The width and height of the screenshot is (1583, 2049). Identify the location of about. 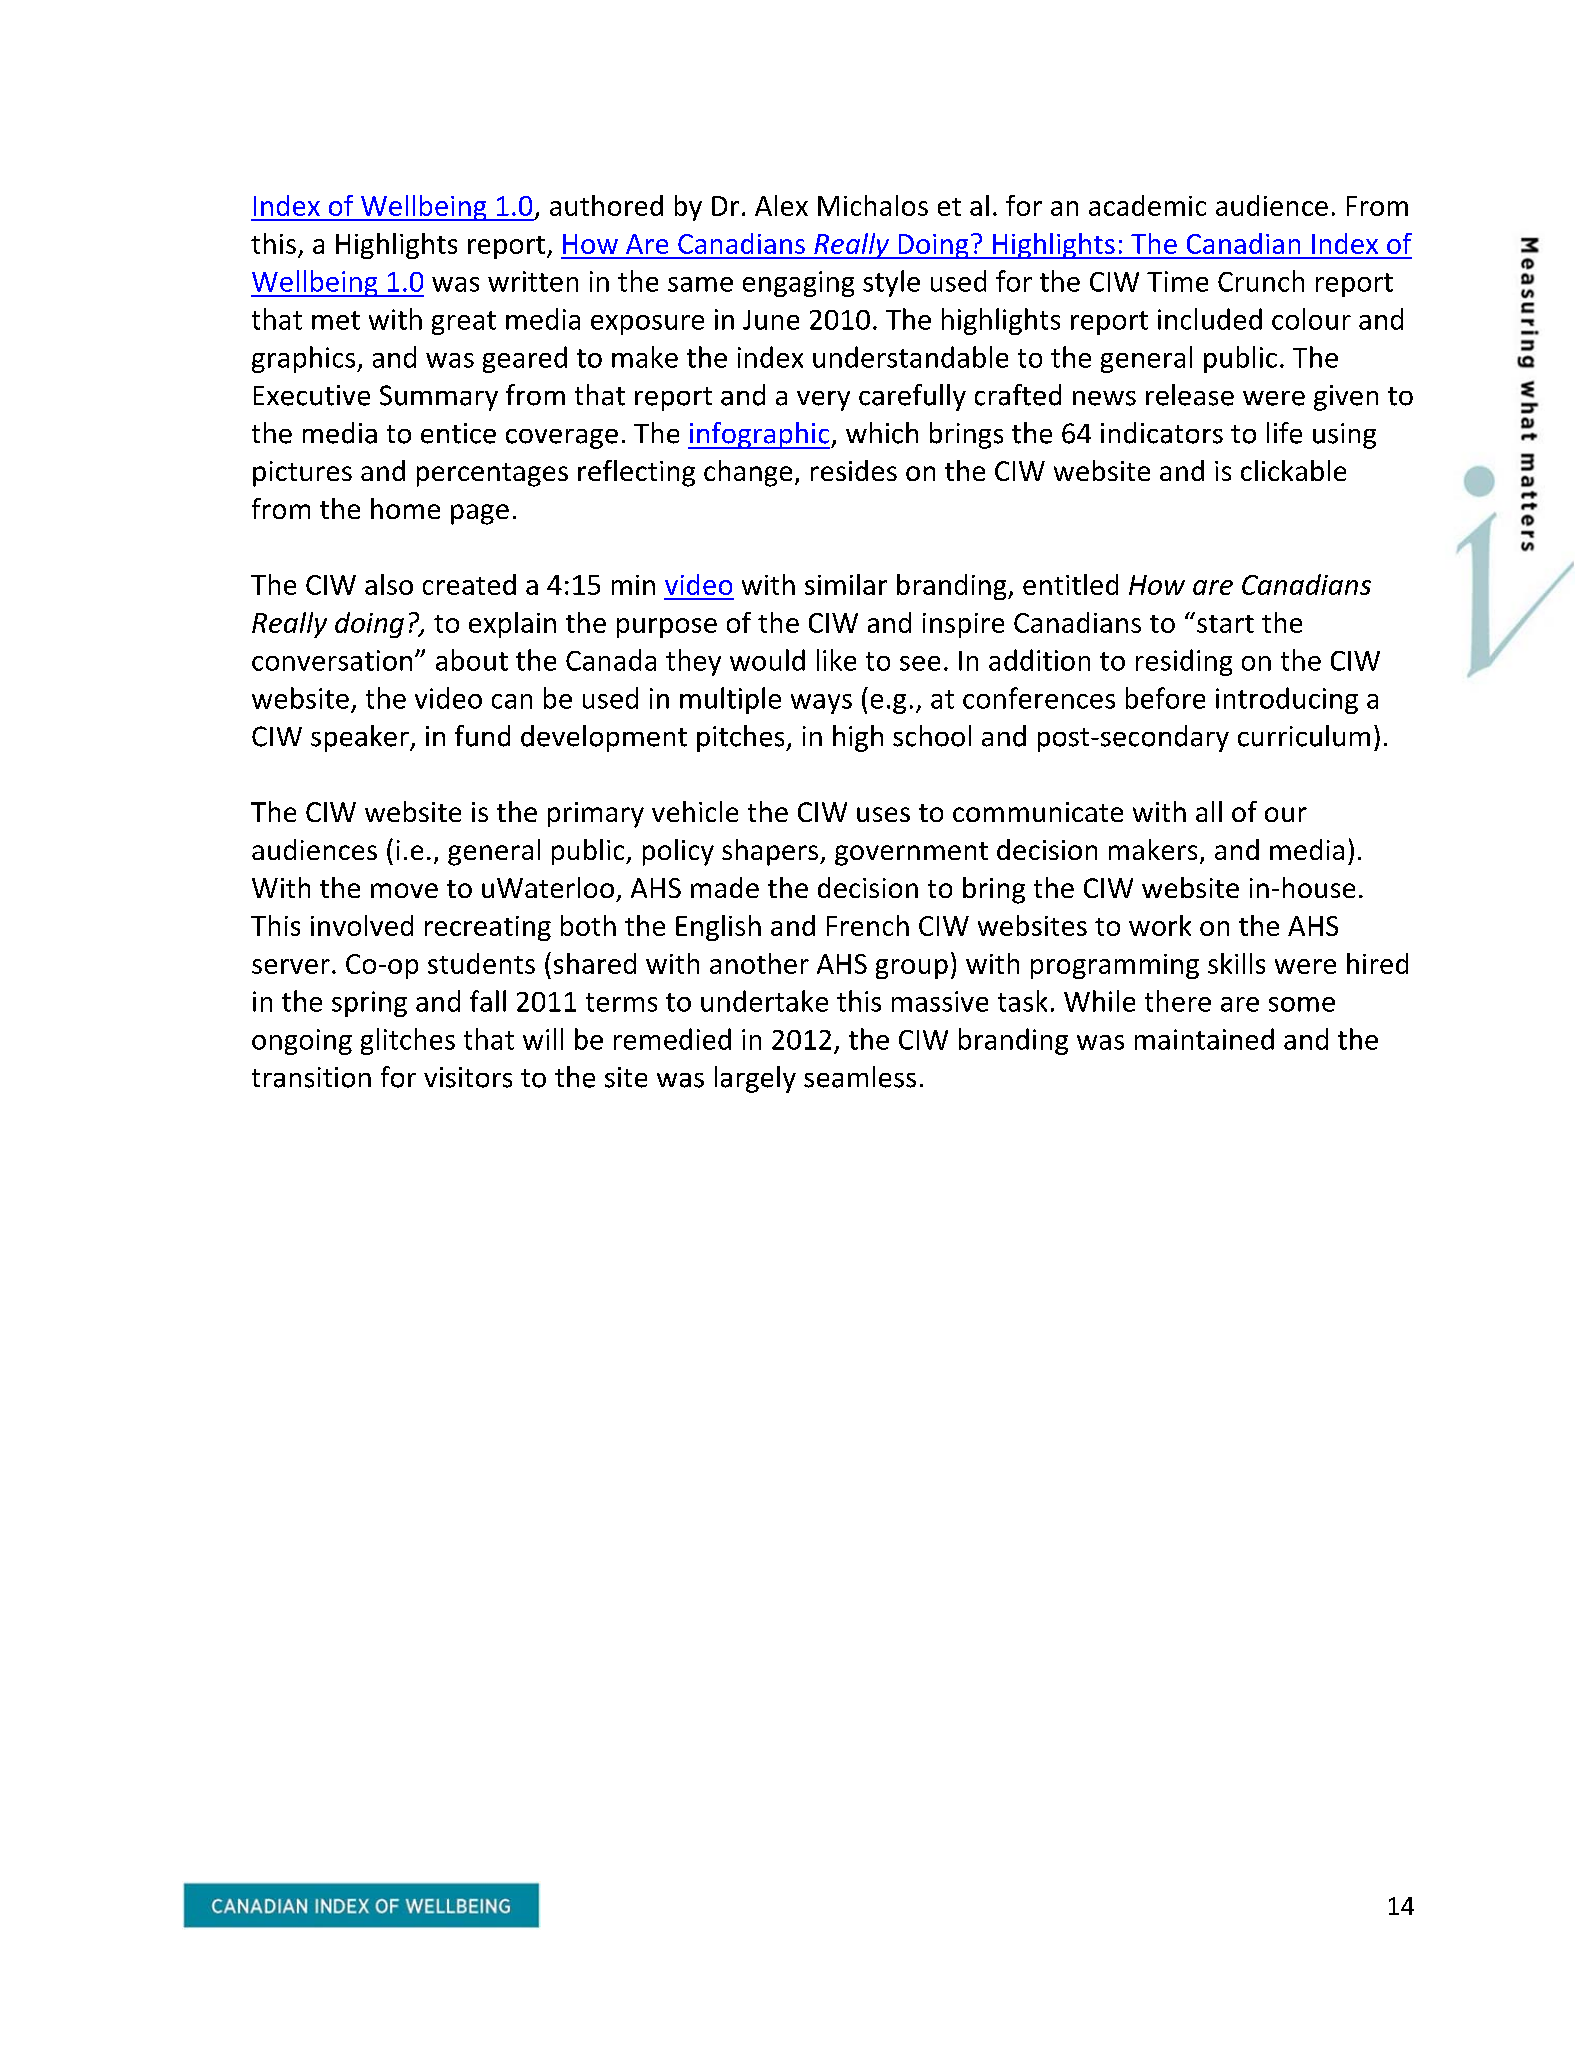
(472, 660).
